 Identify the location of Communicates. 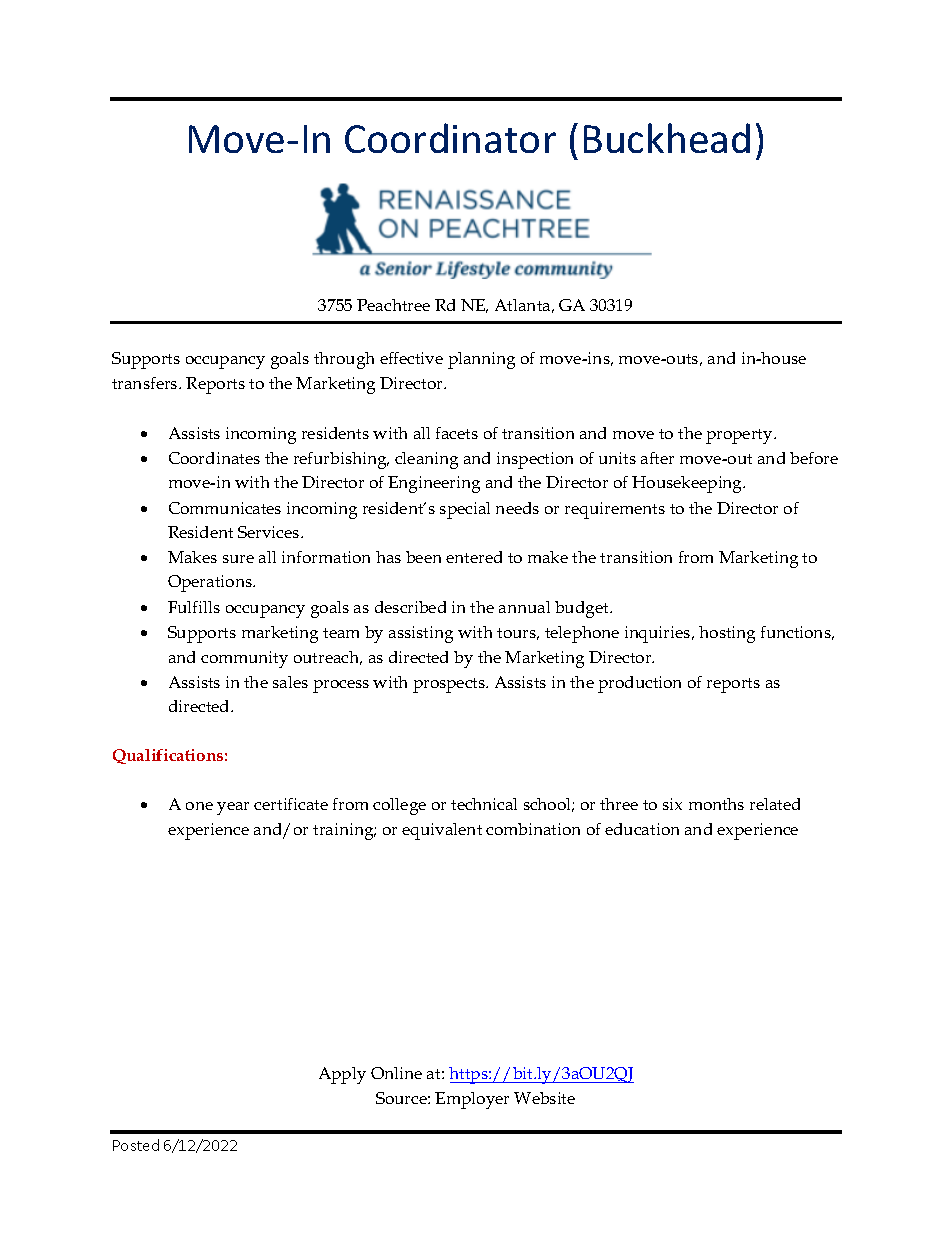
(225, 508).
